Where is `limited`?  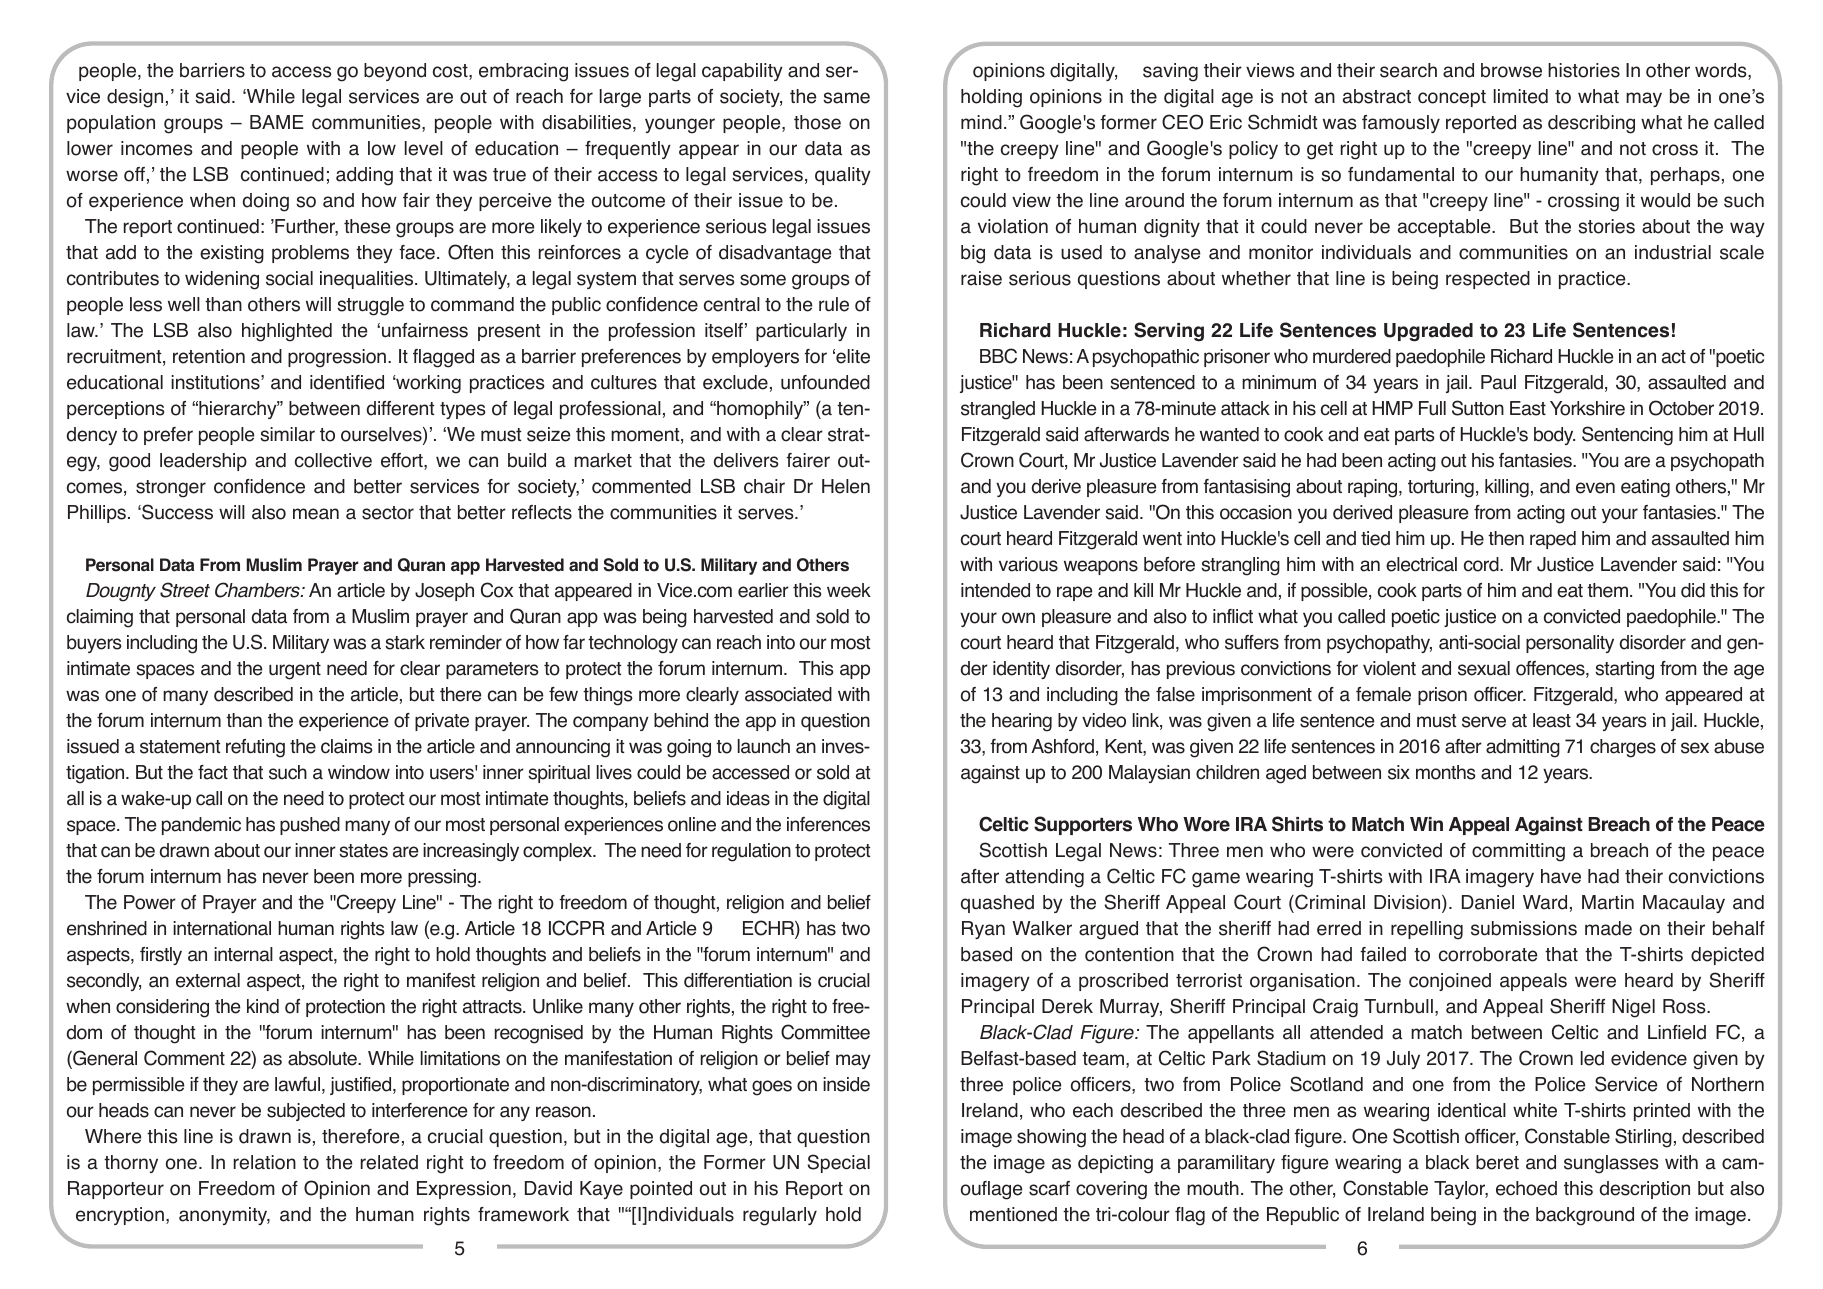
limited is located at coordinates (1521, 96).
